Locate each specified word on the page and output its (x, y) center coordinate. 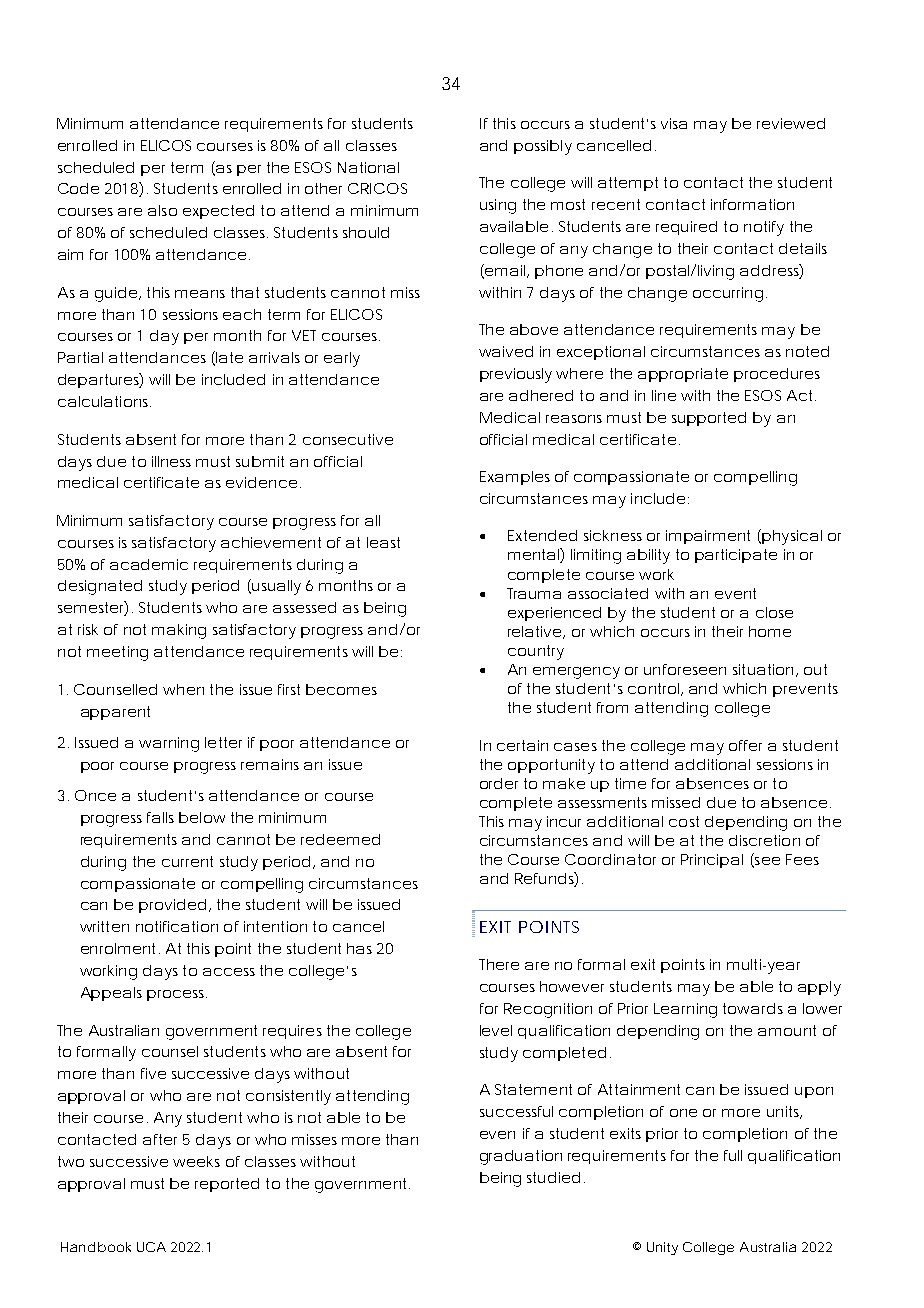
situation (763, 669)
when (183, 689)
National (368, 167)
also (162, 210)
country (536, 652)
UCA (151, 1247)
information (752, 204)
